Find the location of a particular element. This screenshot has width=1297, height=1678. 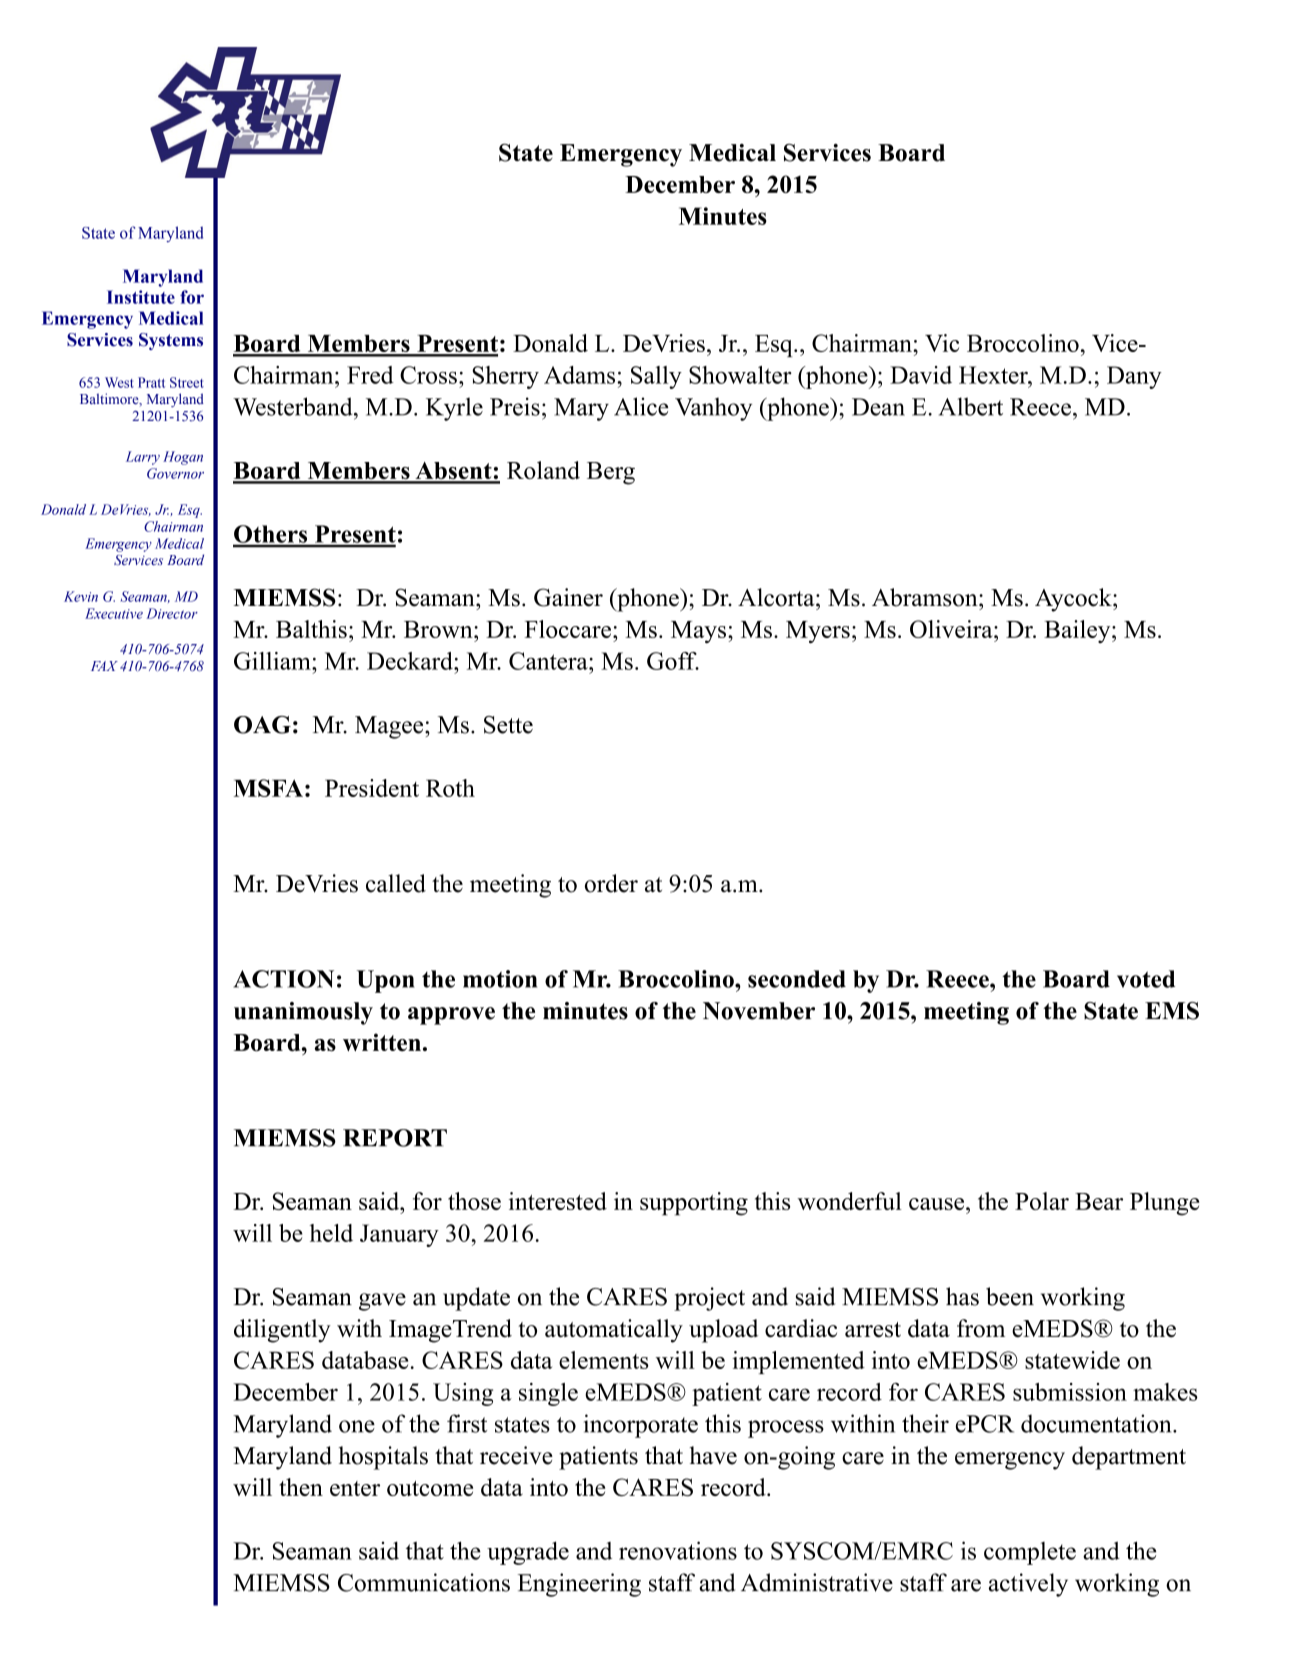

Polar is located at coordinates (1042, 1201).
